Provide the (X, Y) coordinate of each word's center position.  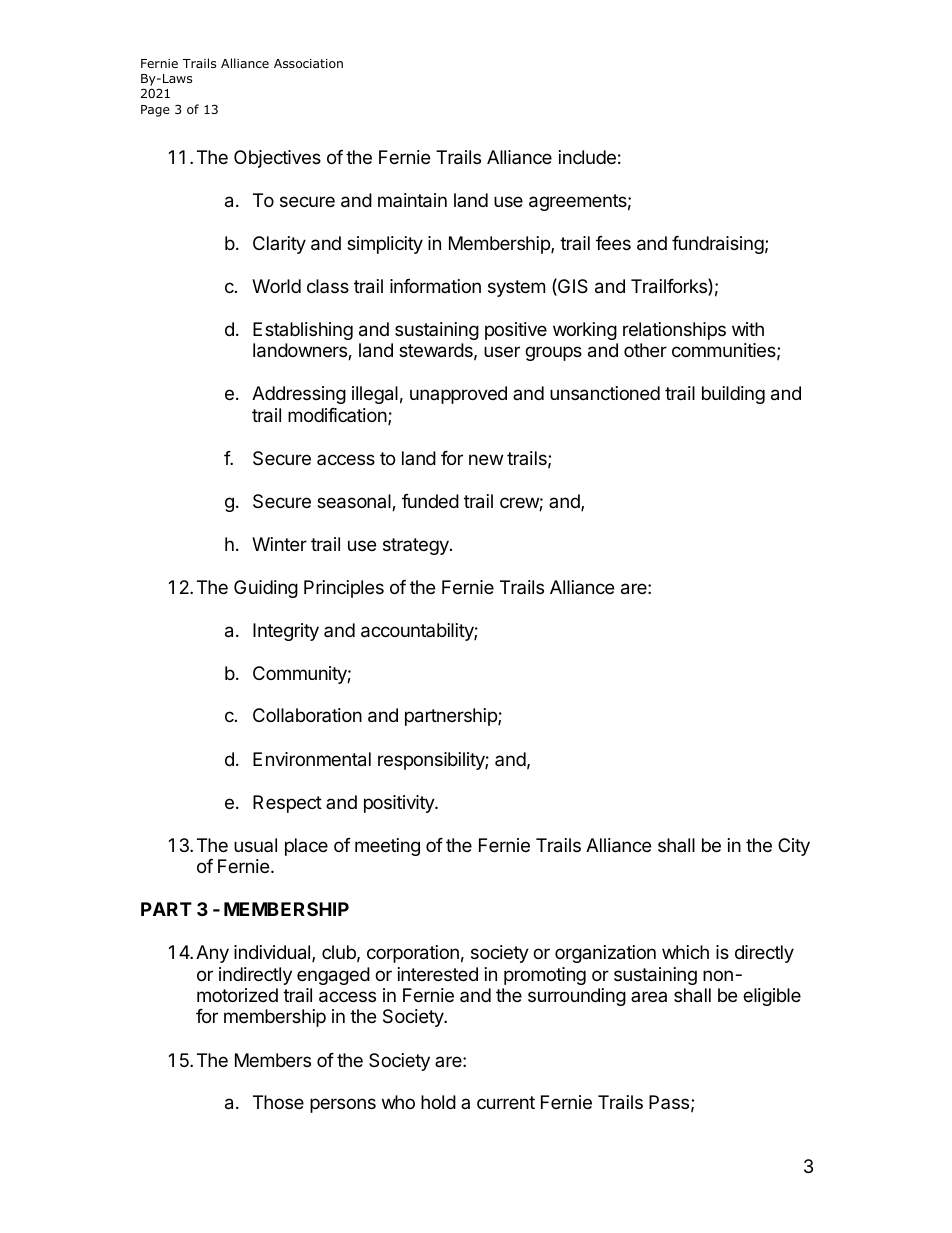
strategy (417, 546)
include (587, 157)
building (733, 395)
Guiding (266, 589)
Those (278, 1102)
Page (155, 111)
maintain (412, 200)
